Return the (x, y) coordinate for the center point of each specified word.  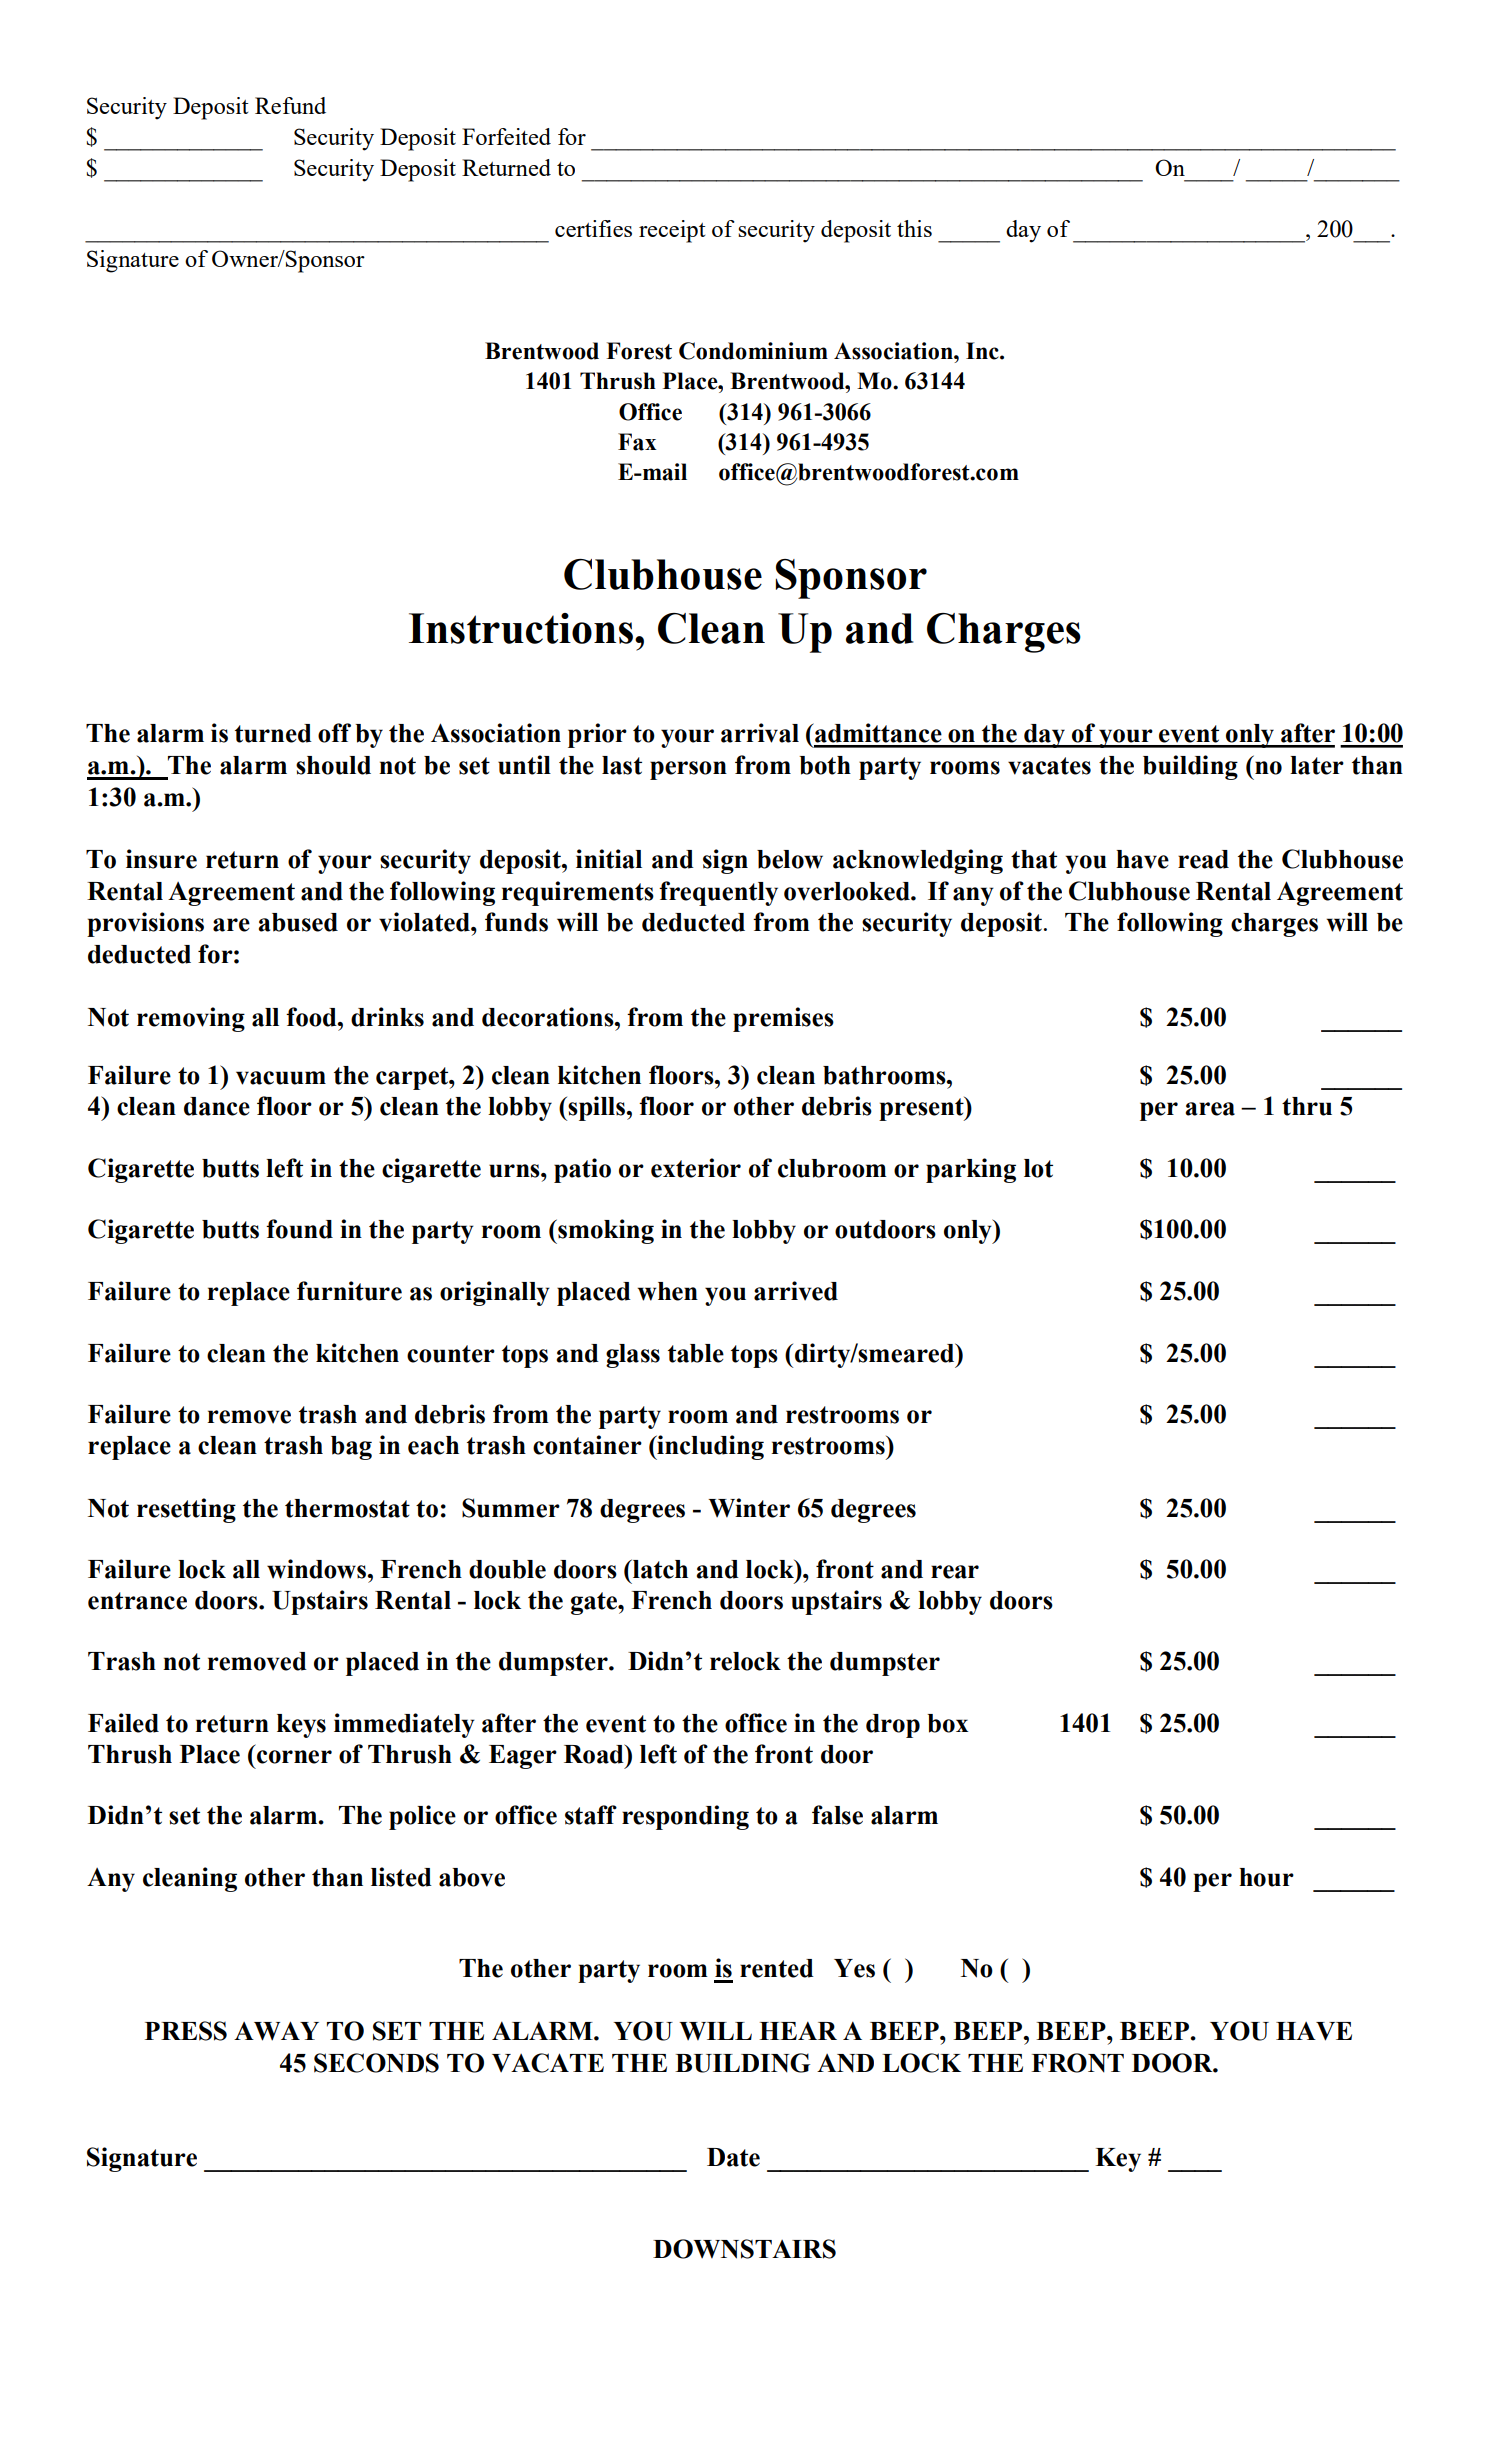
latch (659, 1569)
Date (733, 2157)
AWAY (276, 2031)
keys (301, 1726)
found (299, 1229)
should (333, 765)
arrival (760, 733)
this (914, 228)
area (1210, 1109)
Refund (290, 105)
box (948, 1723)
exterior (696, 1168)
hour (1266, 1877)
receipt (672, 231)
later (1317, 765)
